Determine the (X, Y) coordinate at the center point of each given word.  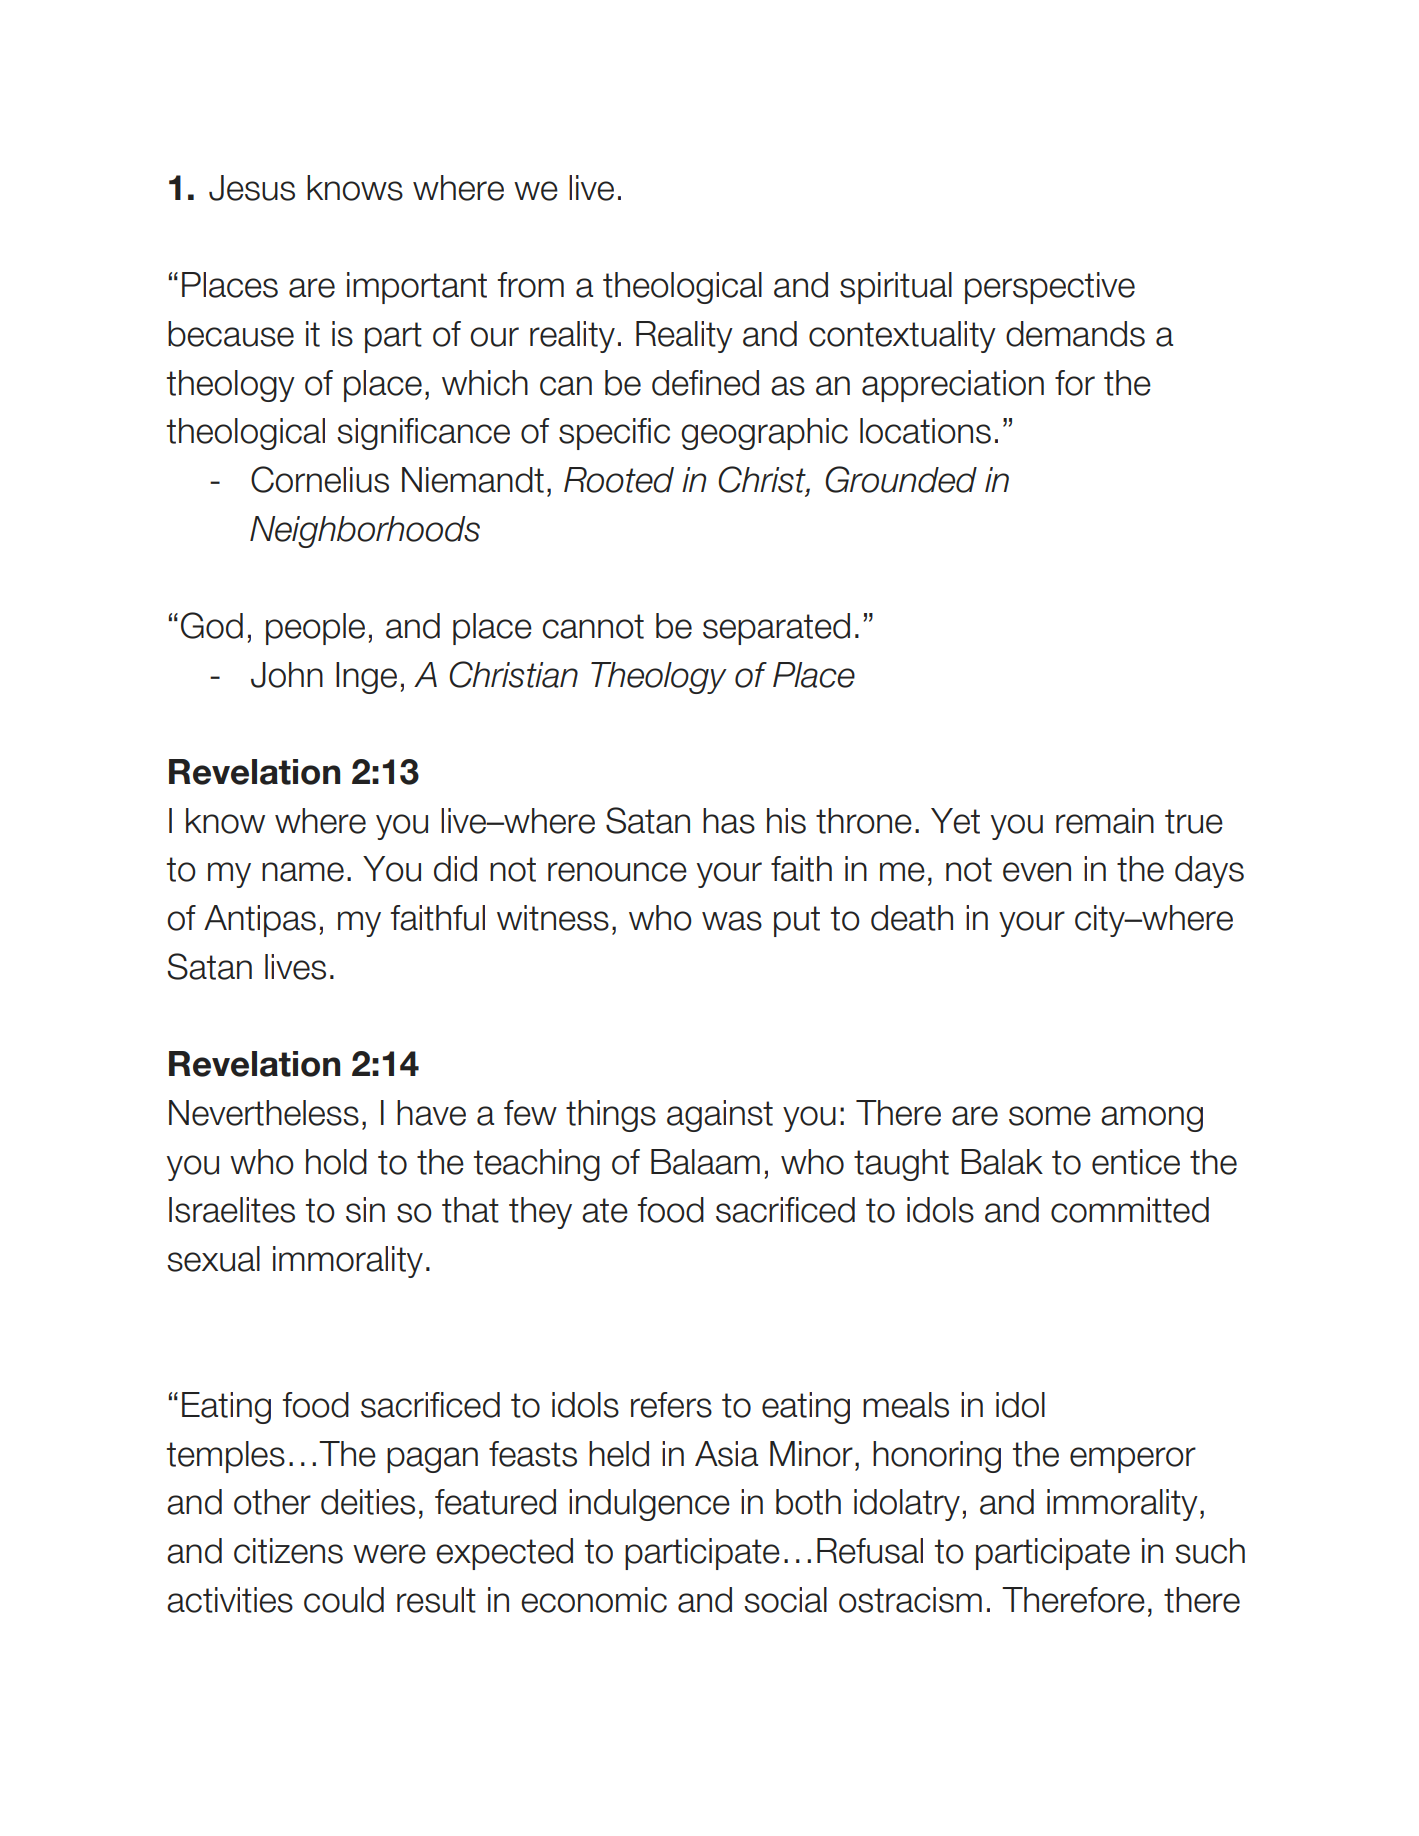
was (732, 921)
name (303, 872)
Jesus (252, 188)
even (1037, 872)
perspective (1050, 288)
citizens (288, 1551)
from (531, 285)
